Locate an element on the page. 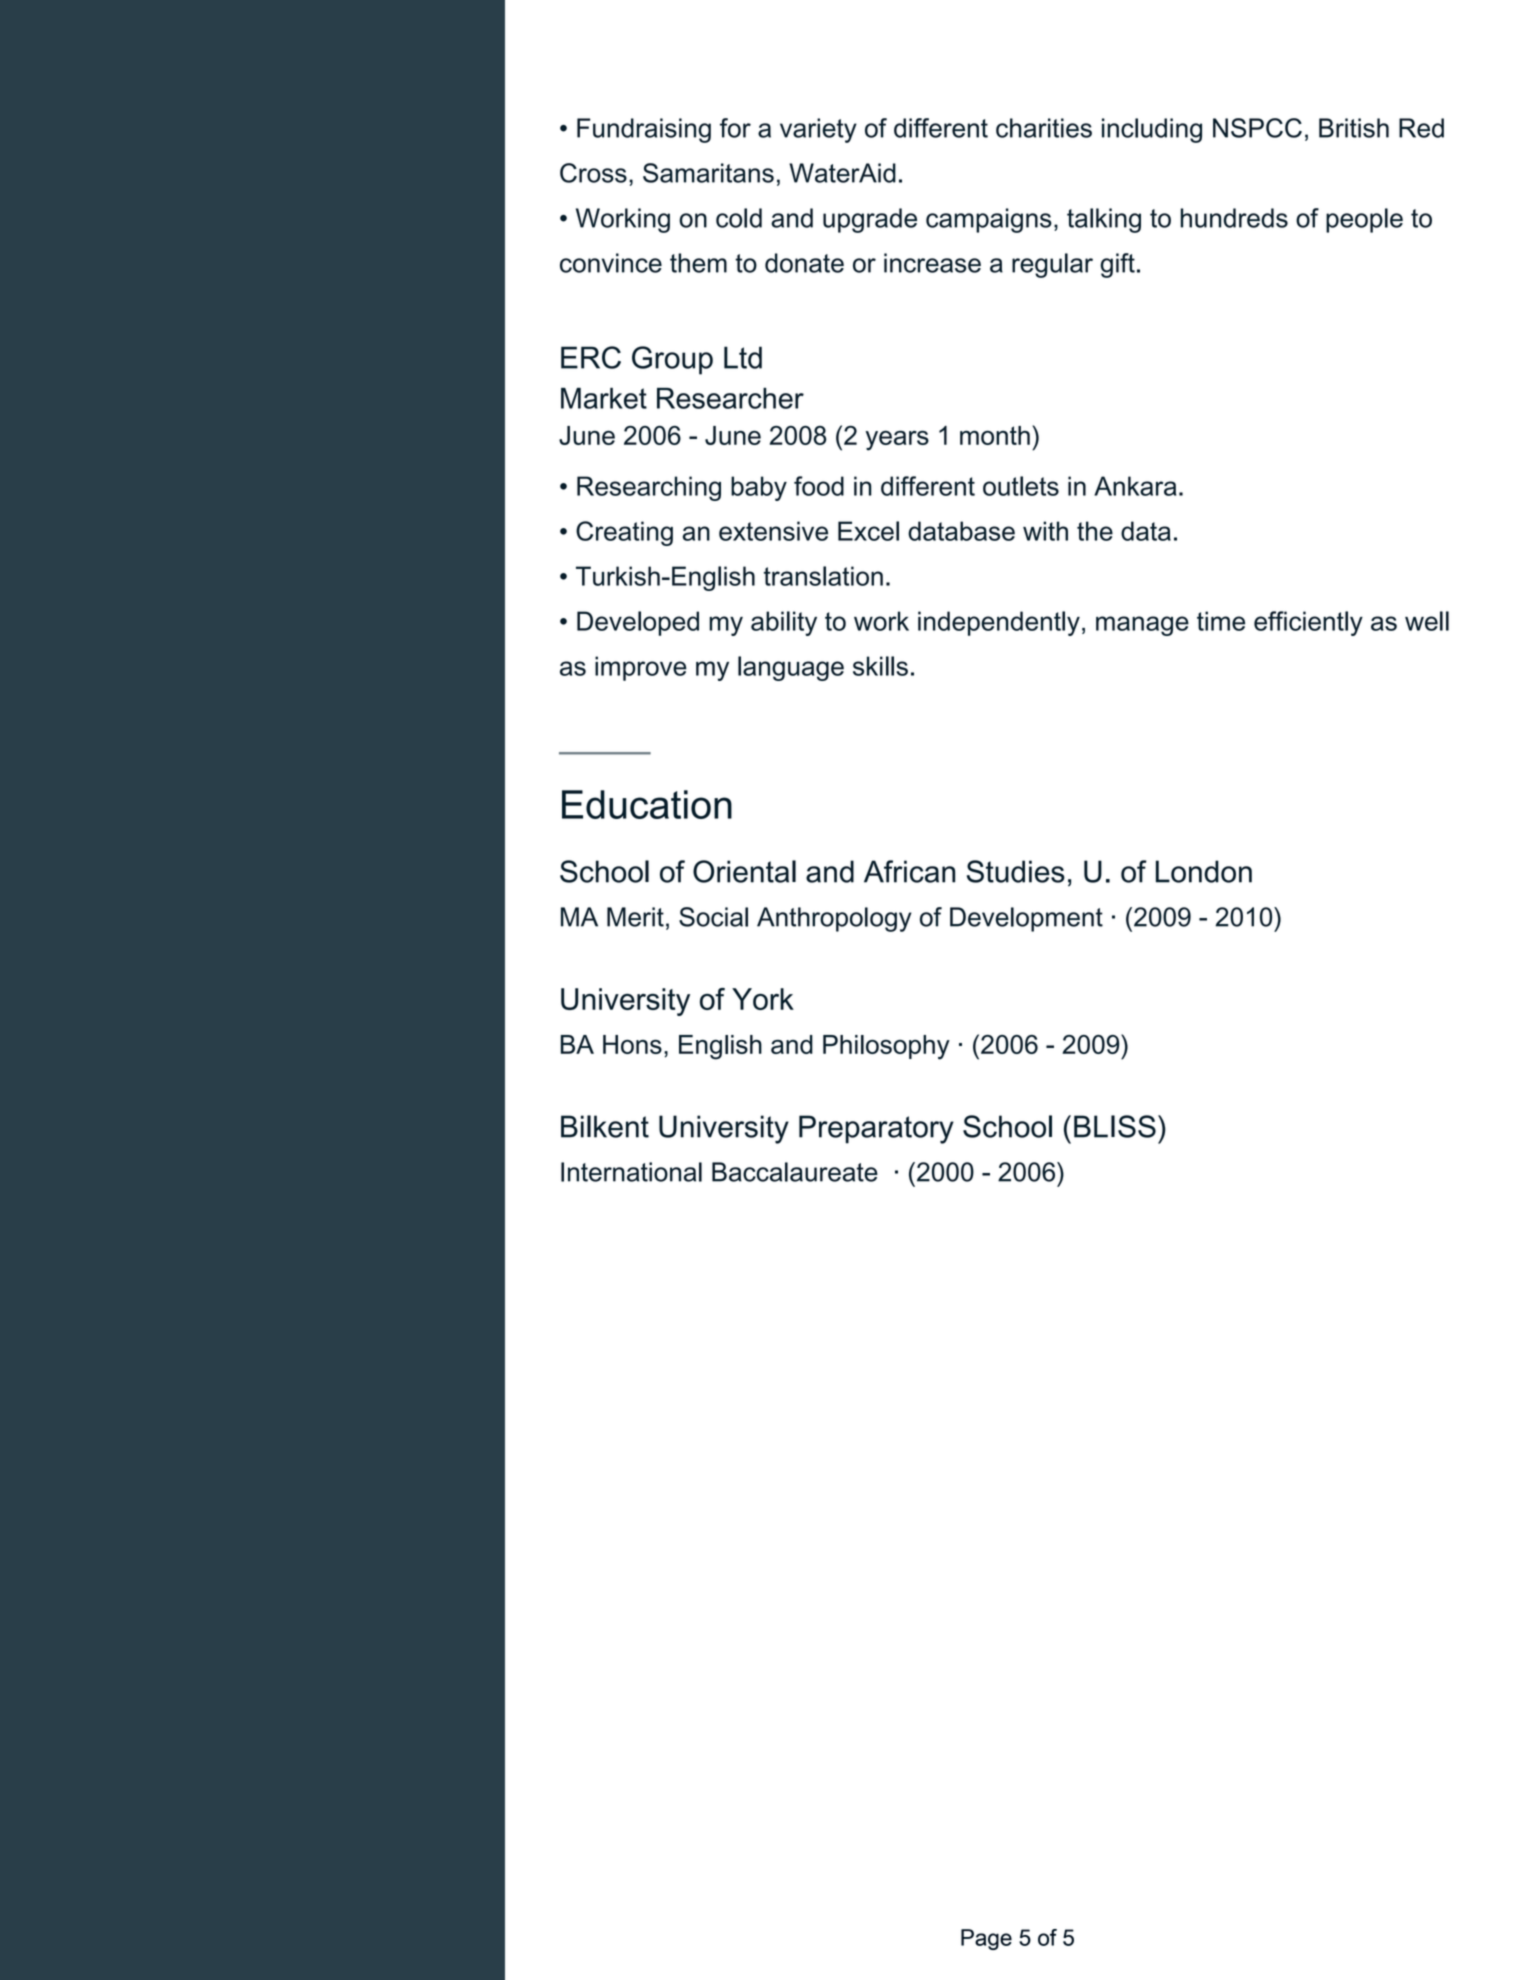 The image size is (1530, 1980). efficiently is located at coordinates (1308, 623).
